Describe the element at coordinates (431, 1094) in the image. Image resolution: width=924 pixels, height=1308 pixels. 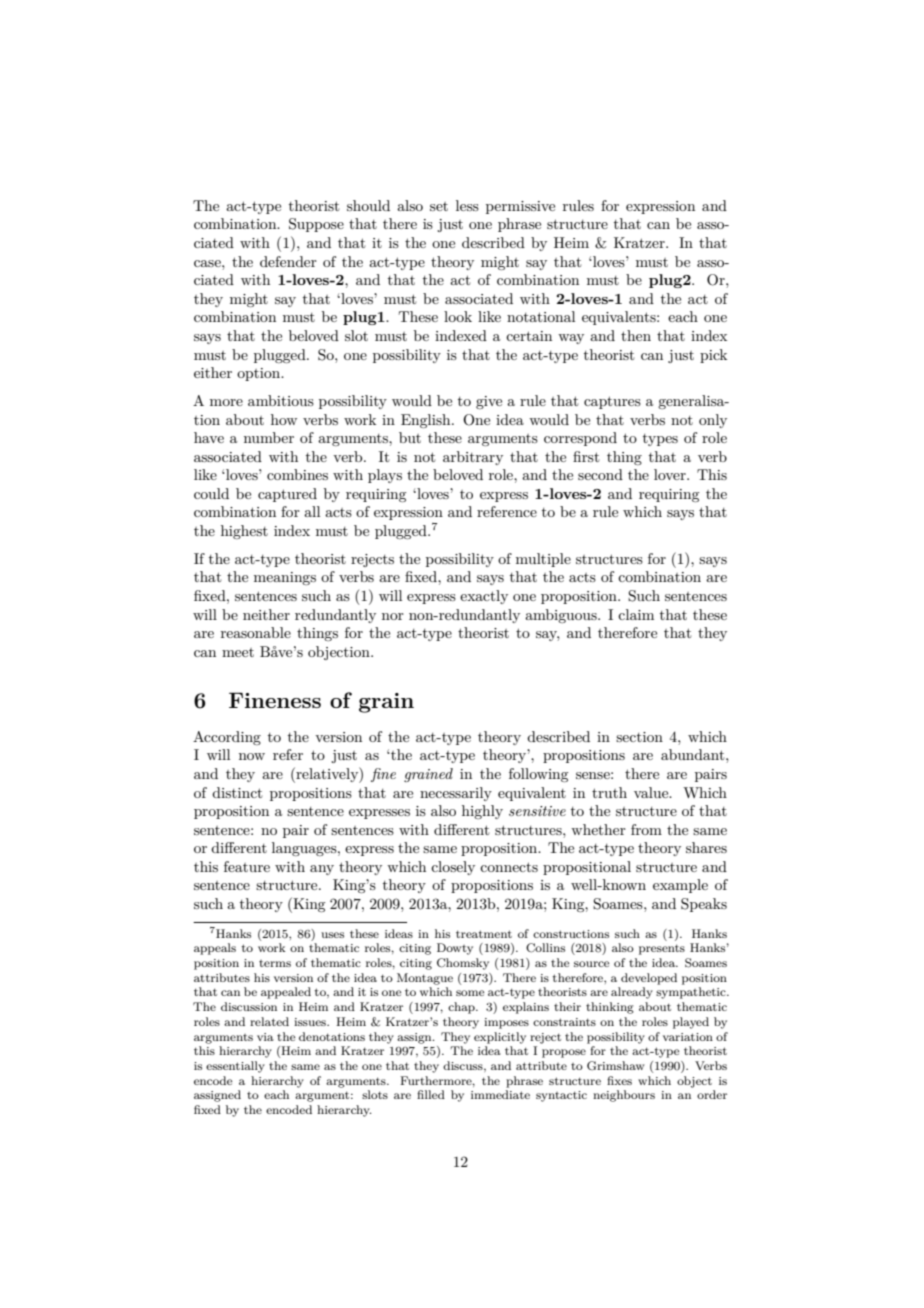
I see `filled` at that location.
